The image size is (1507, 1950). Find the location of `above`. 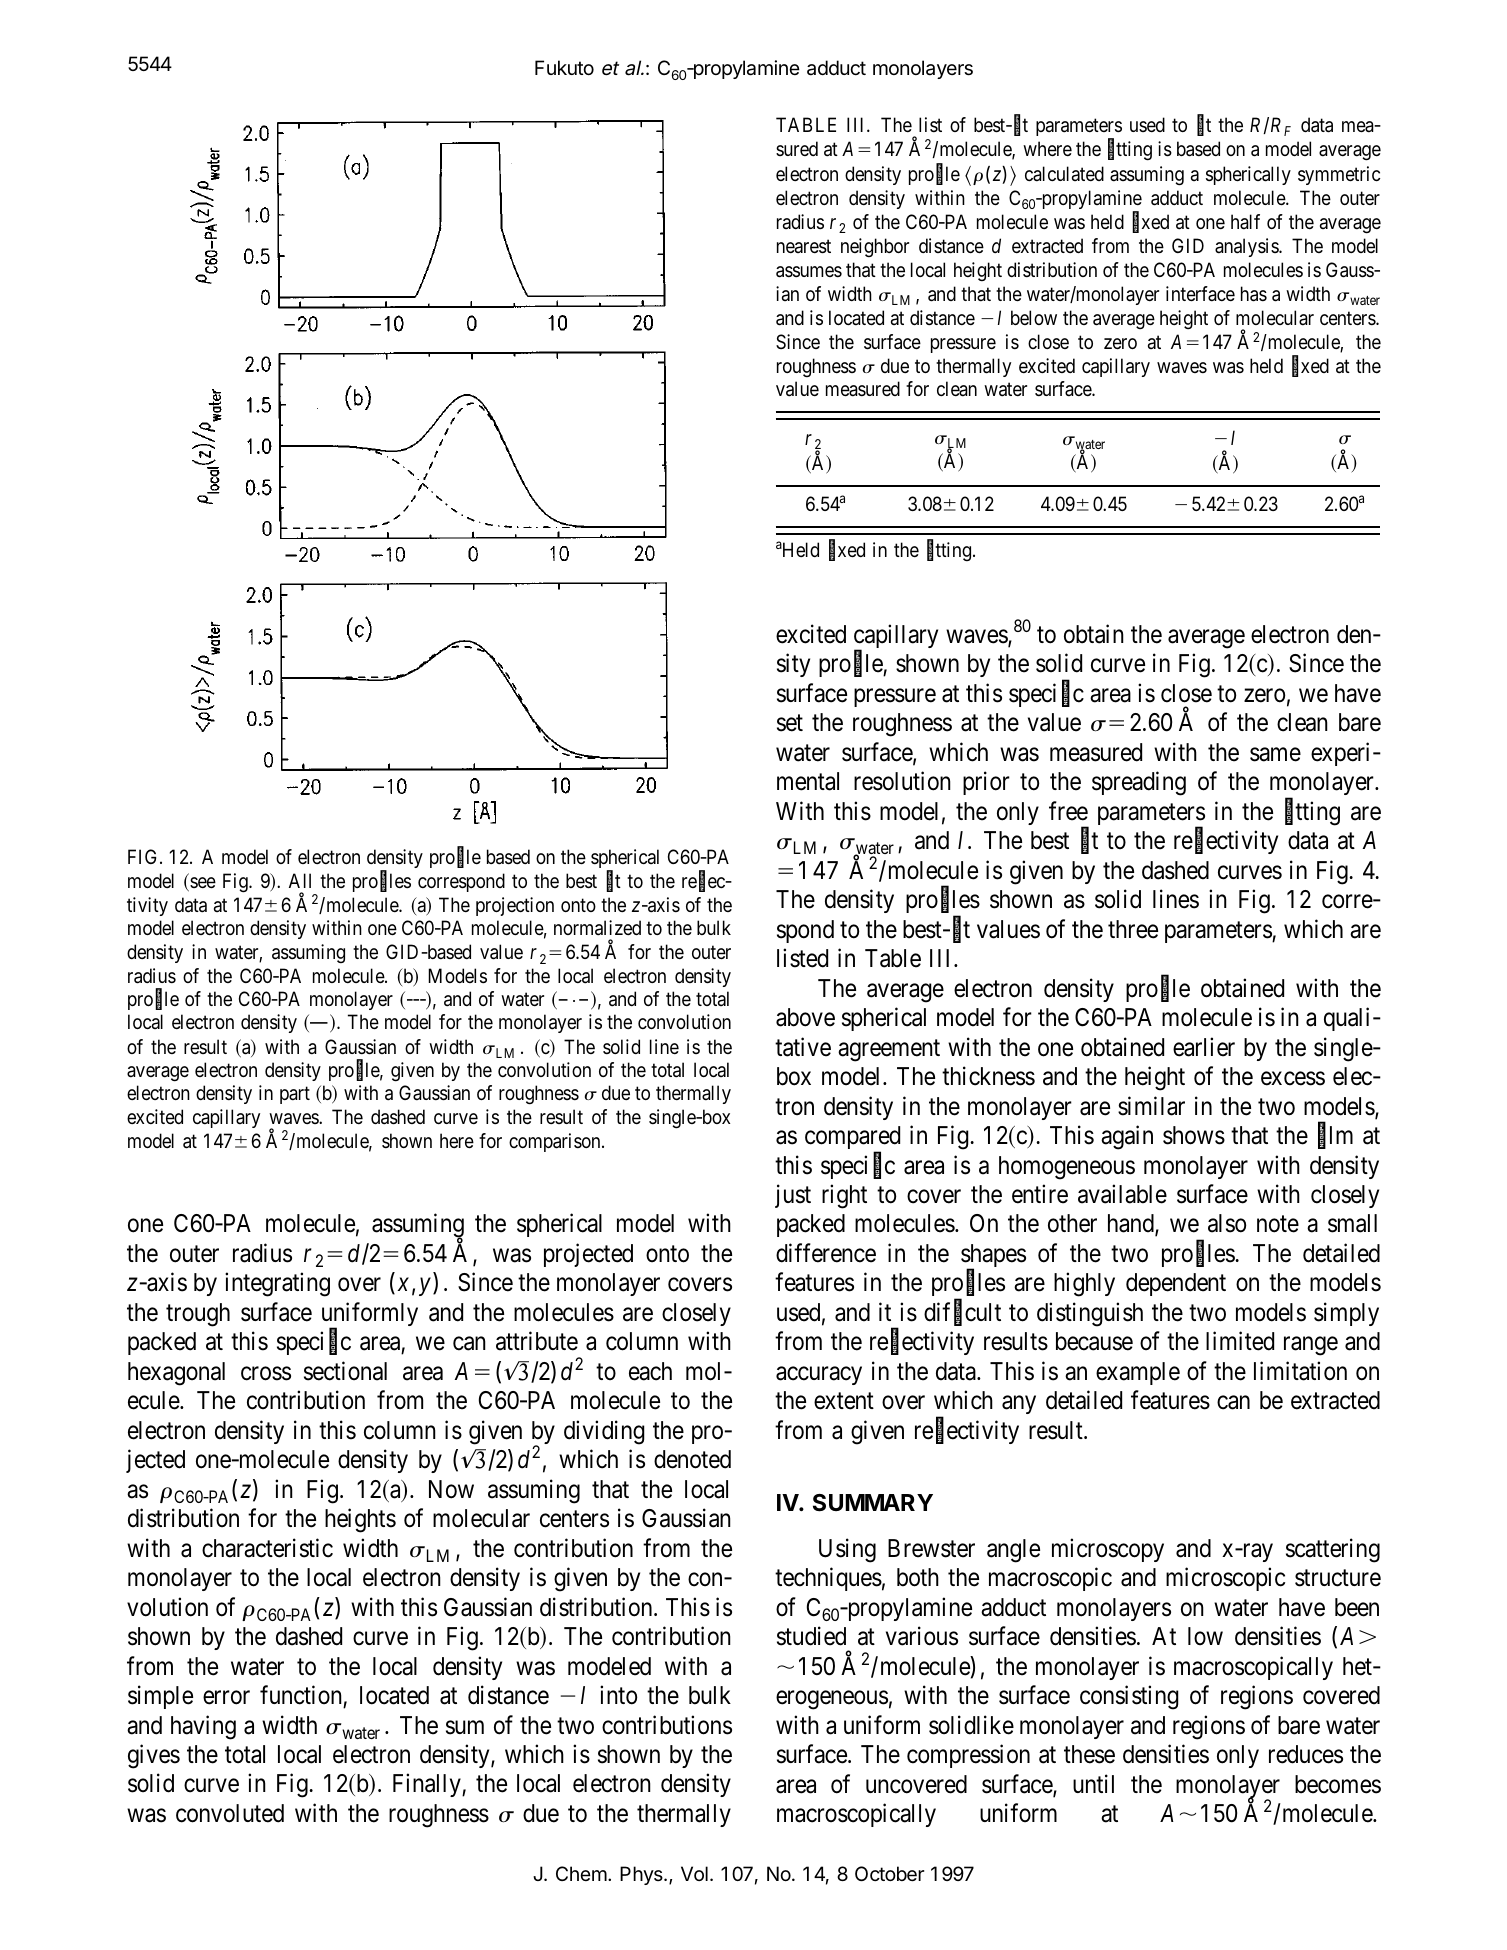

above is located at coordinates (805, 1017).
